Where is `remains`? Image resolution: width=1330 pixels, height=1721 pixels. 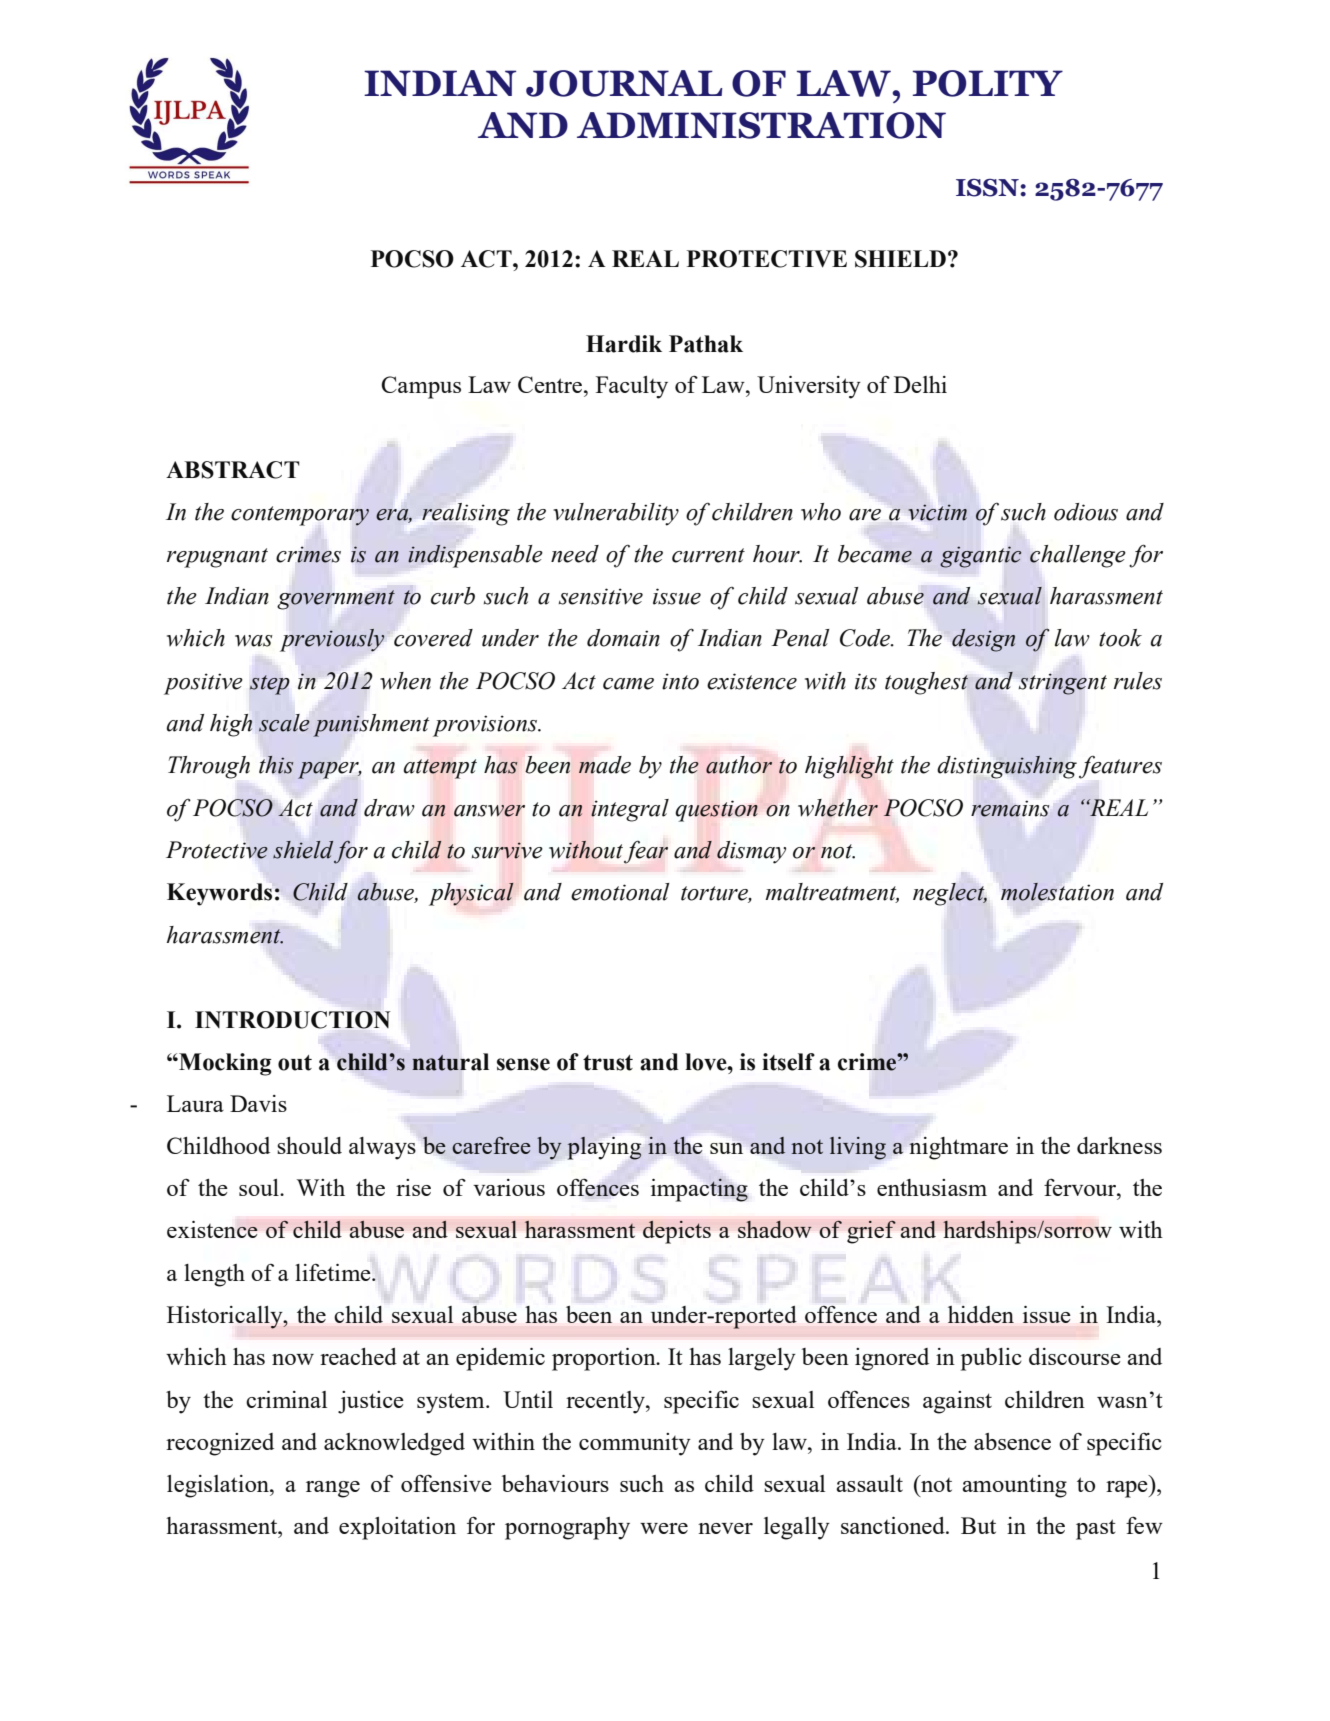 remains is located at coordinates (1010, 809).
